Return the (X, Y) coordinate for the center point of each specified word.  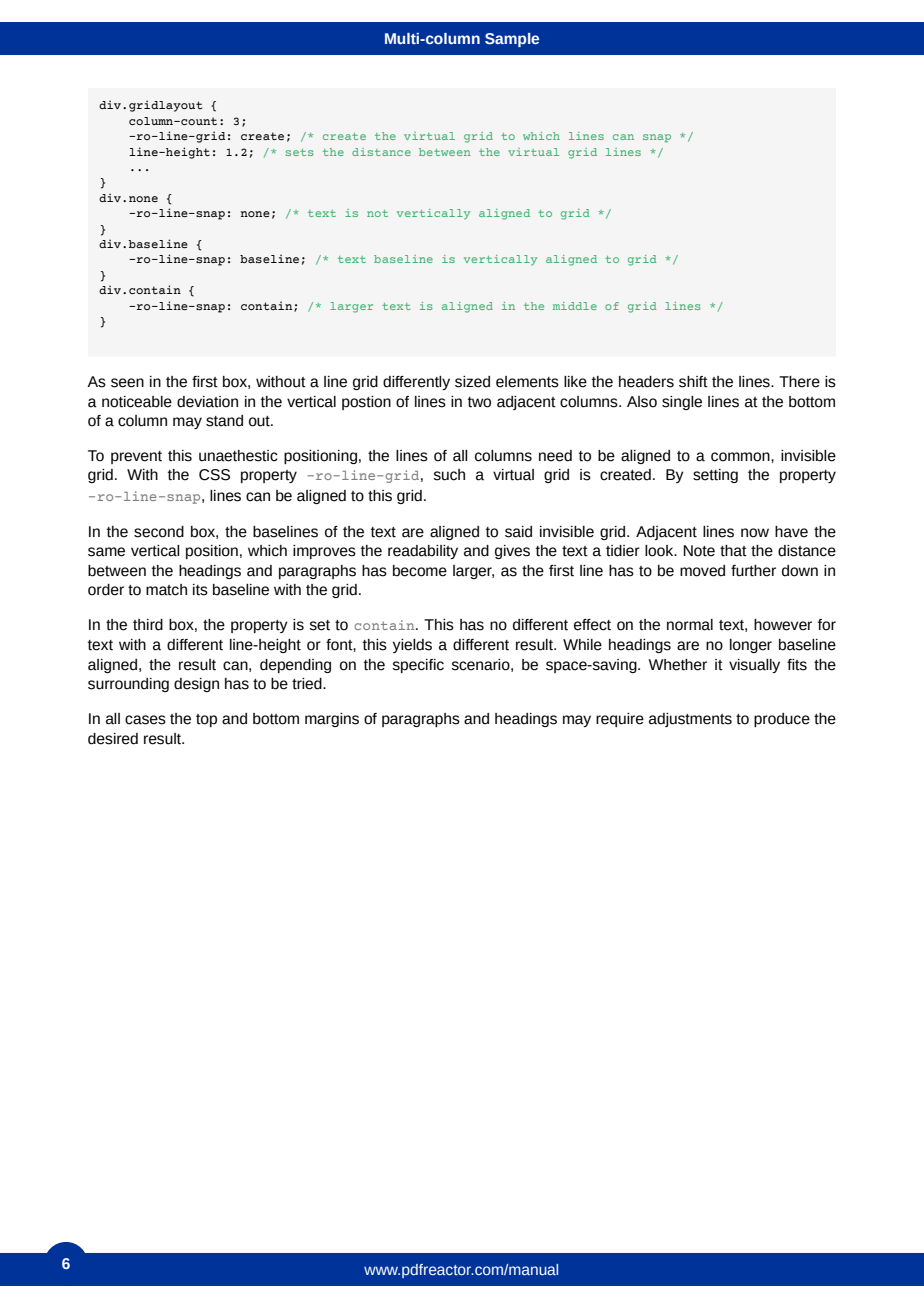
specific (418, 666)
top (206, 720)
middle (575, 306)
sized (472, 382)
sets (300, 152)
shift (693, 382)
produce (782, 720)
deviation (207, 402)
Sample (512, 40)
